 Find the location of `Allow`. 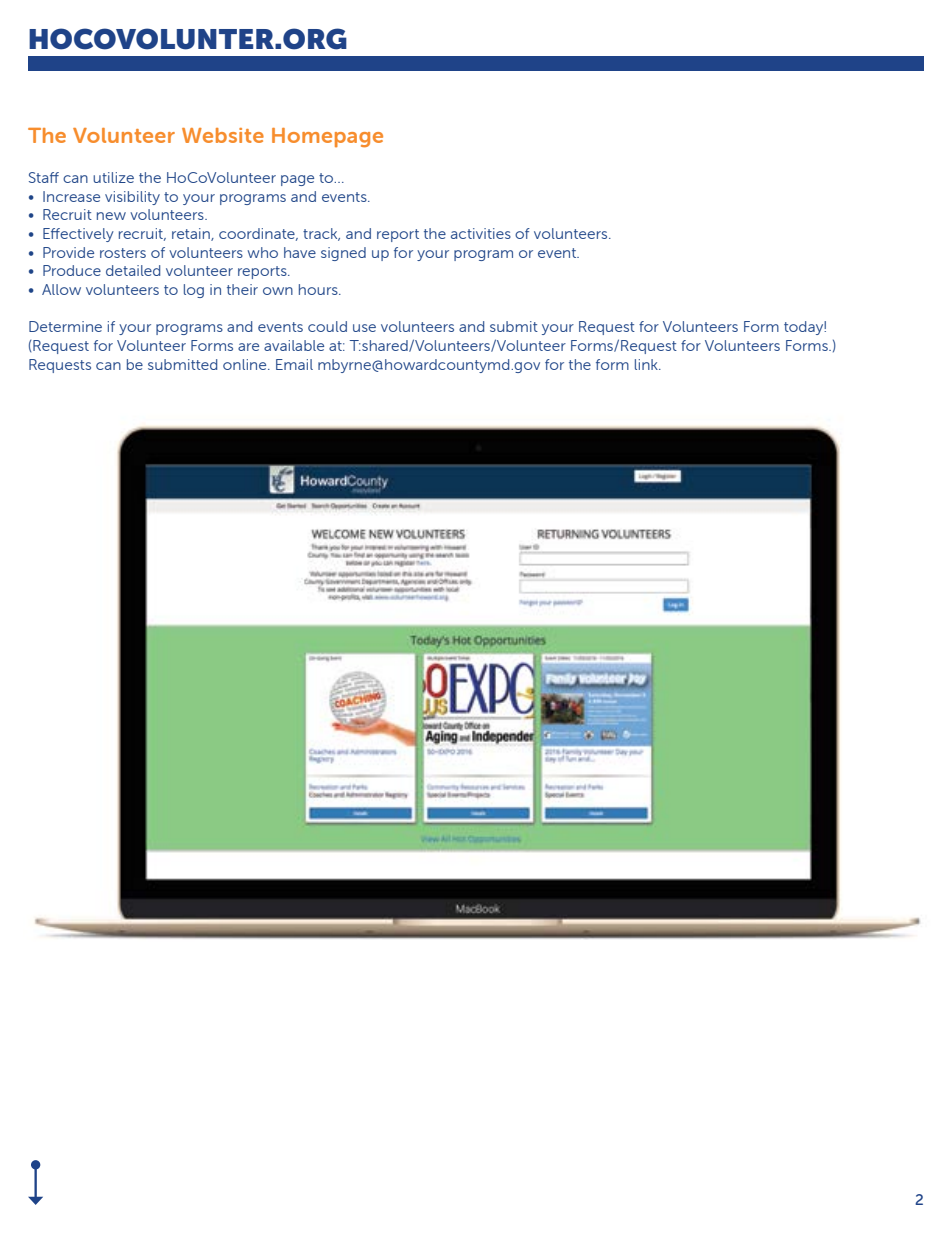

Allow is located at coordinates (61, 289).
